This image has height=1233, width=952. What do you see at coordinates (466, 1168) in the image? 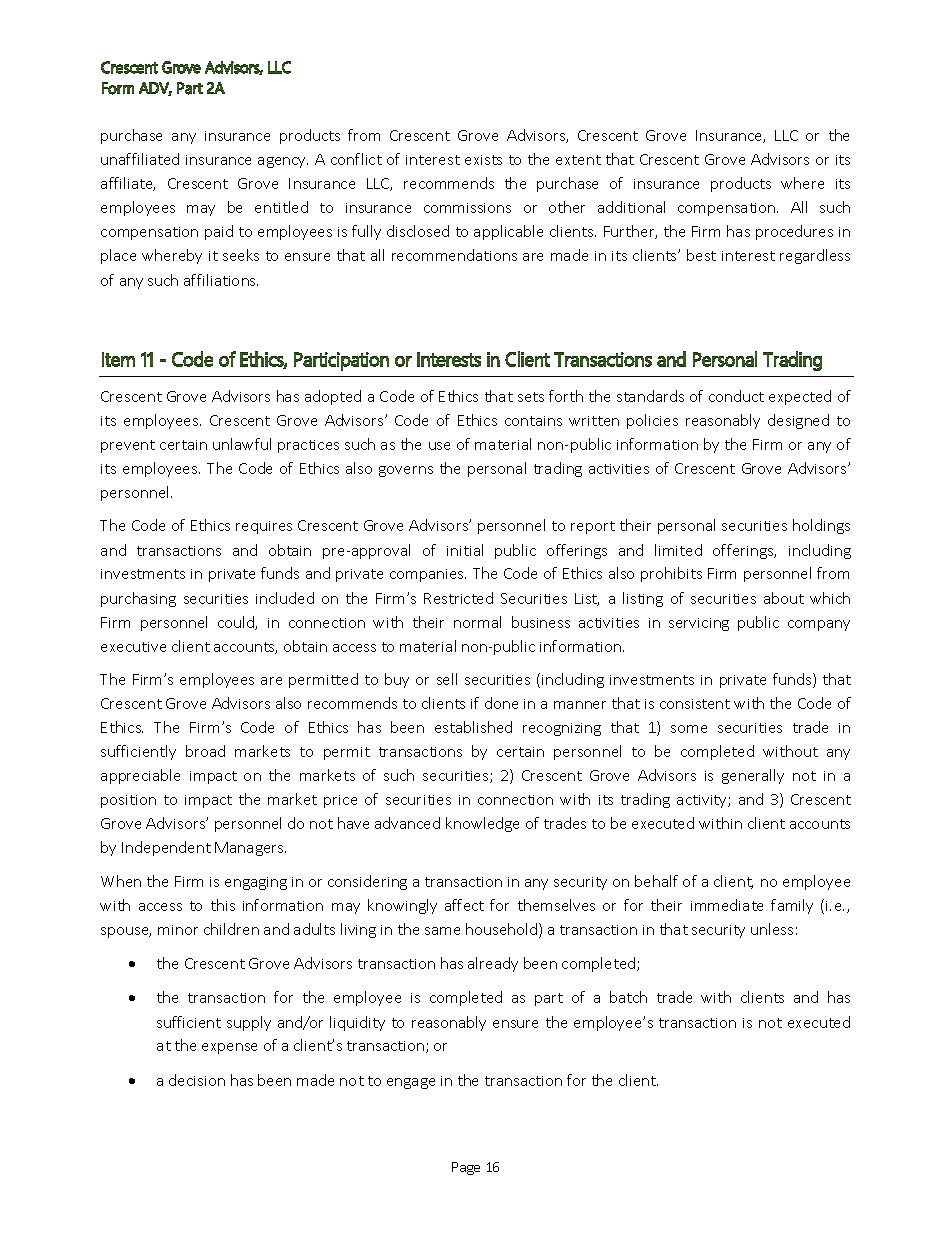
I see `Page` at bounding box center [466, 1168].
